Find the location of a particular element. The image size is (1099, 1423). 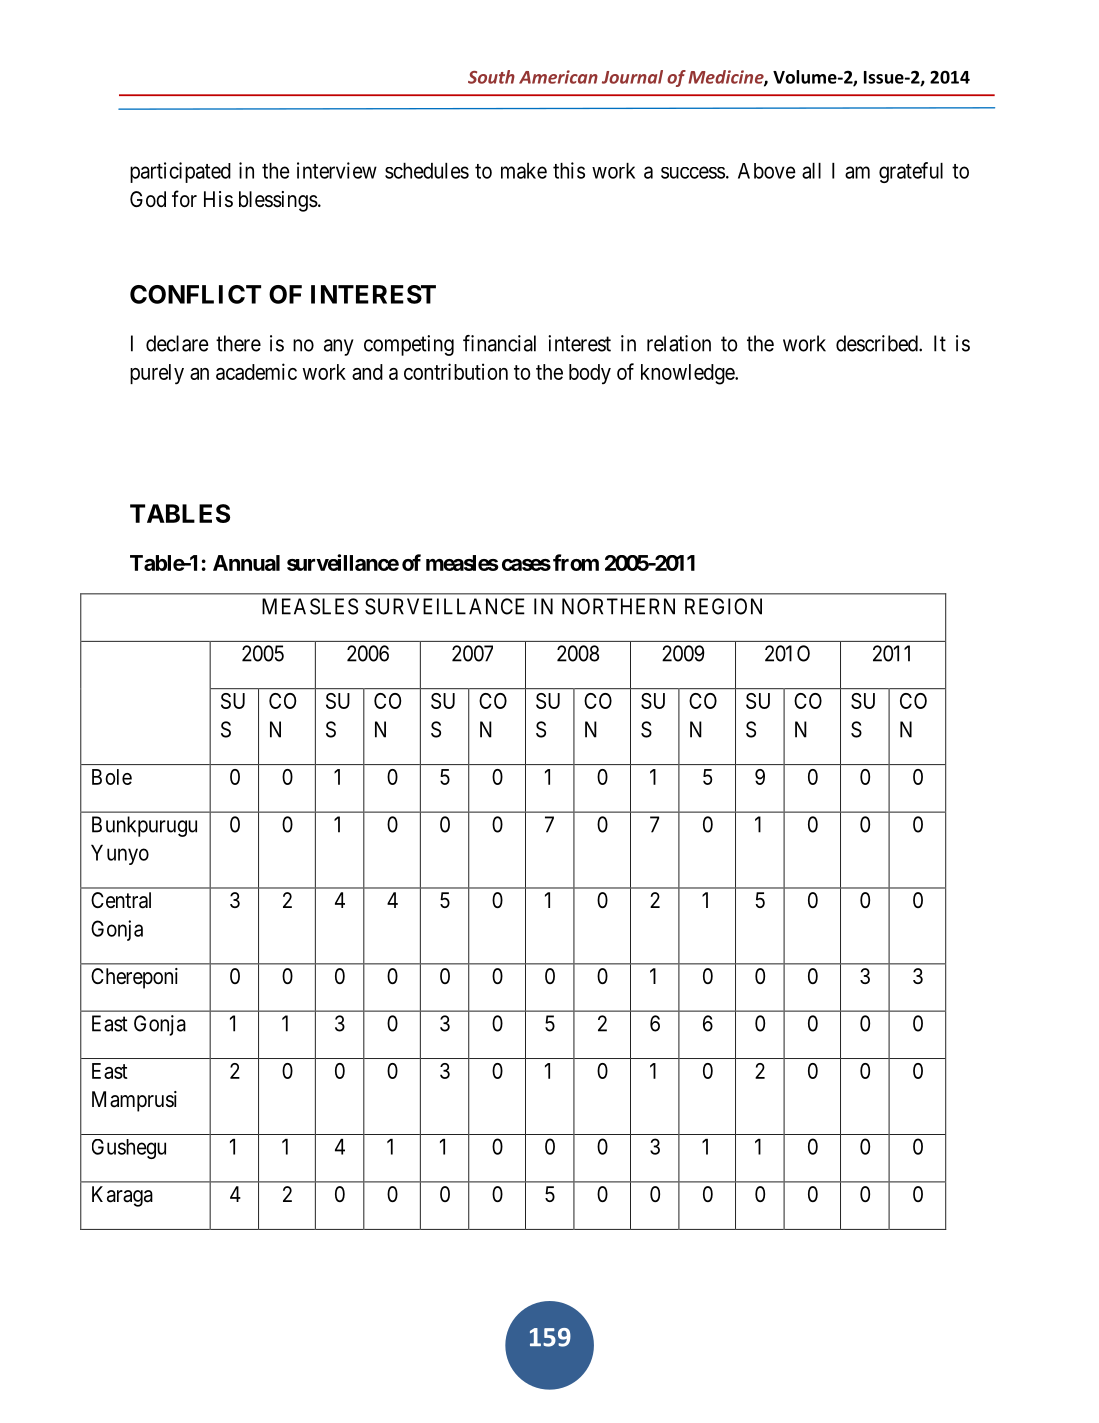

knowledge is located at coordinates (688, 374).
